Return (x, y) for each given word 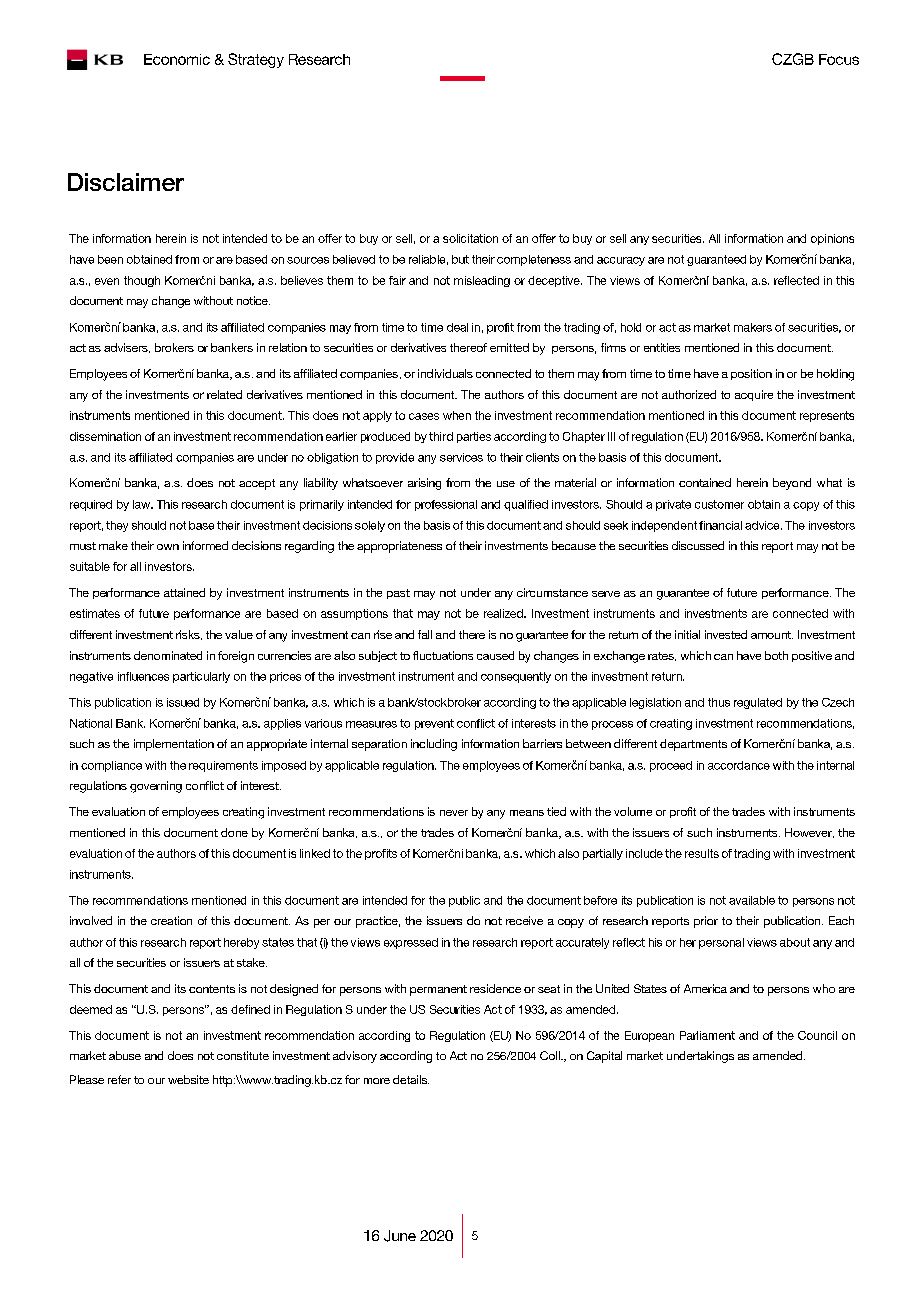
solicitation (470, 238)
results (702, 853)
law (142, 504)
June (400, 1236)
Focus (839, 59)
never (454, 813)
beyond (792, 484)
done (234, 832)
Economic (177, 59)
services (461, 457)
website (188, 1079)
